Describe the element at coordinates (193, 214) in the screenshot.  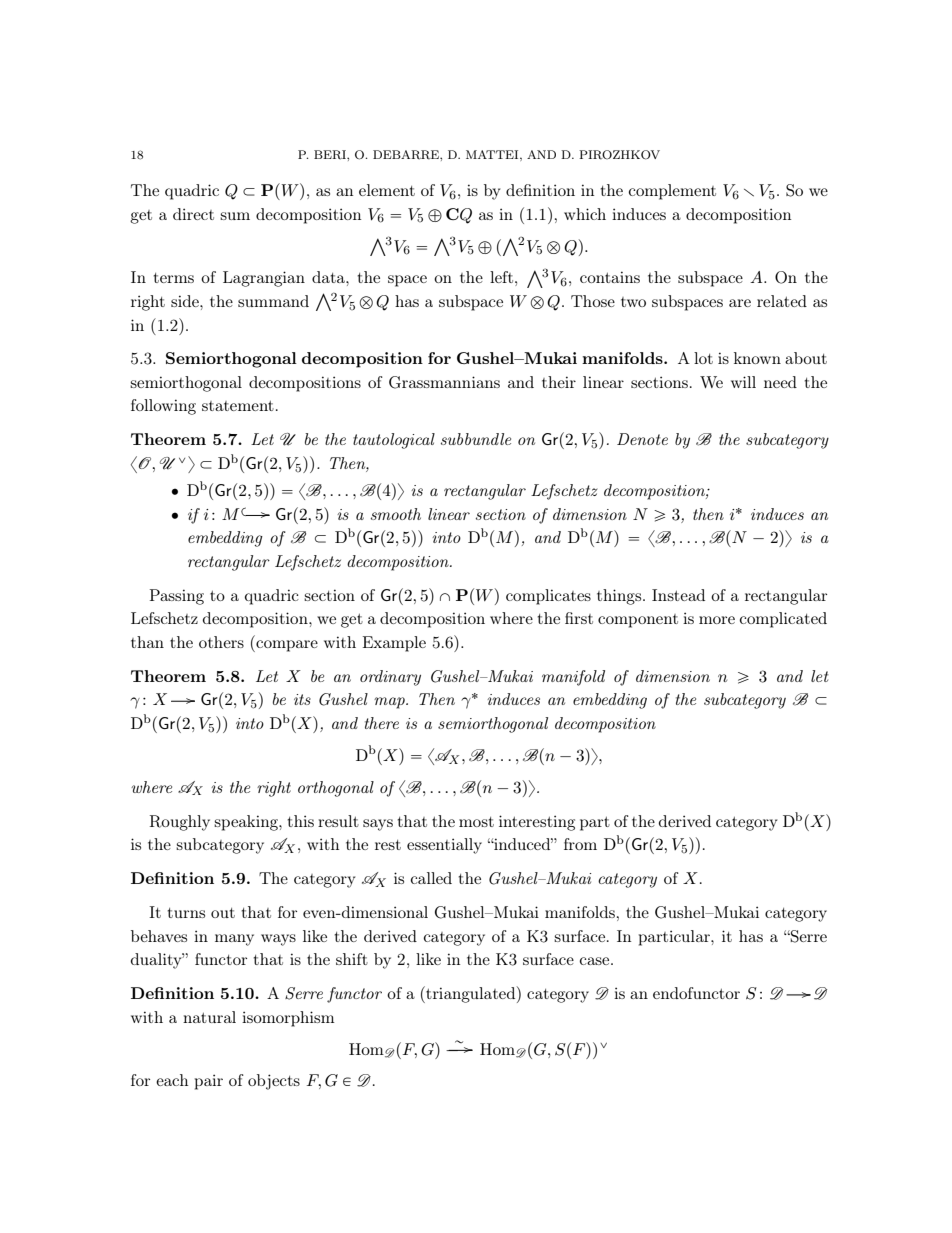
I see `direct` at that location.
